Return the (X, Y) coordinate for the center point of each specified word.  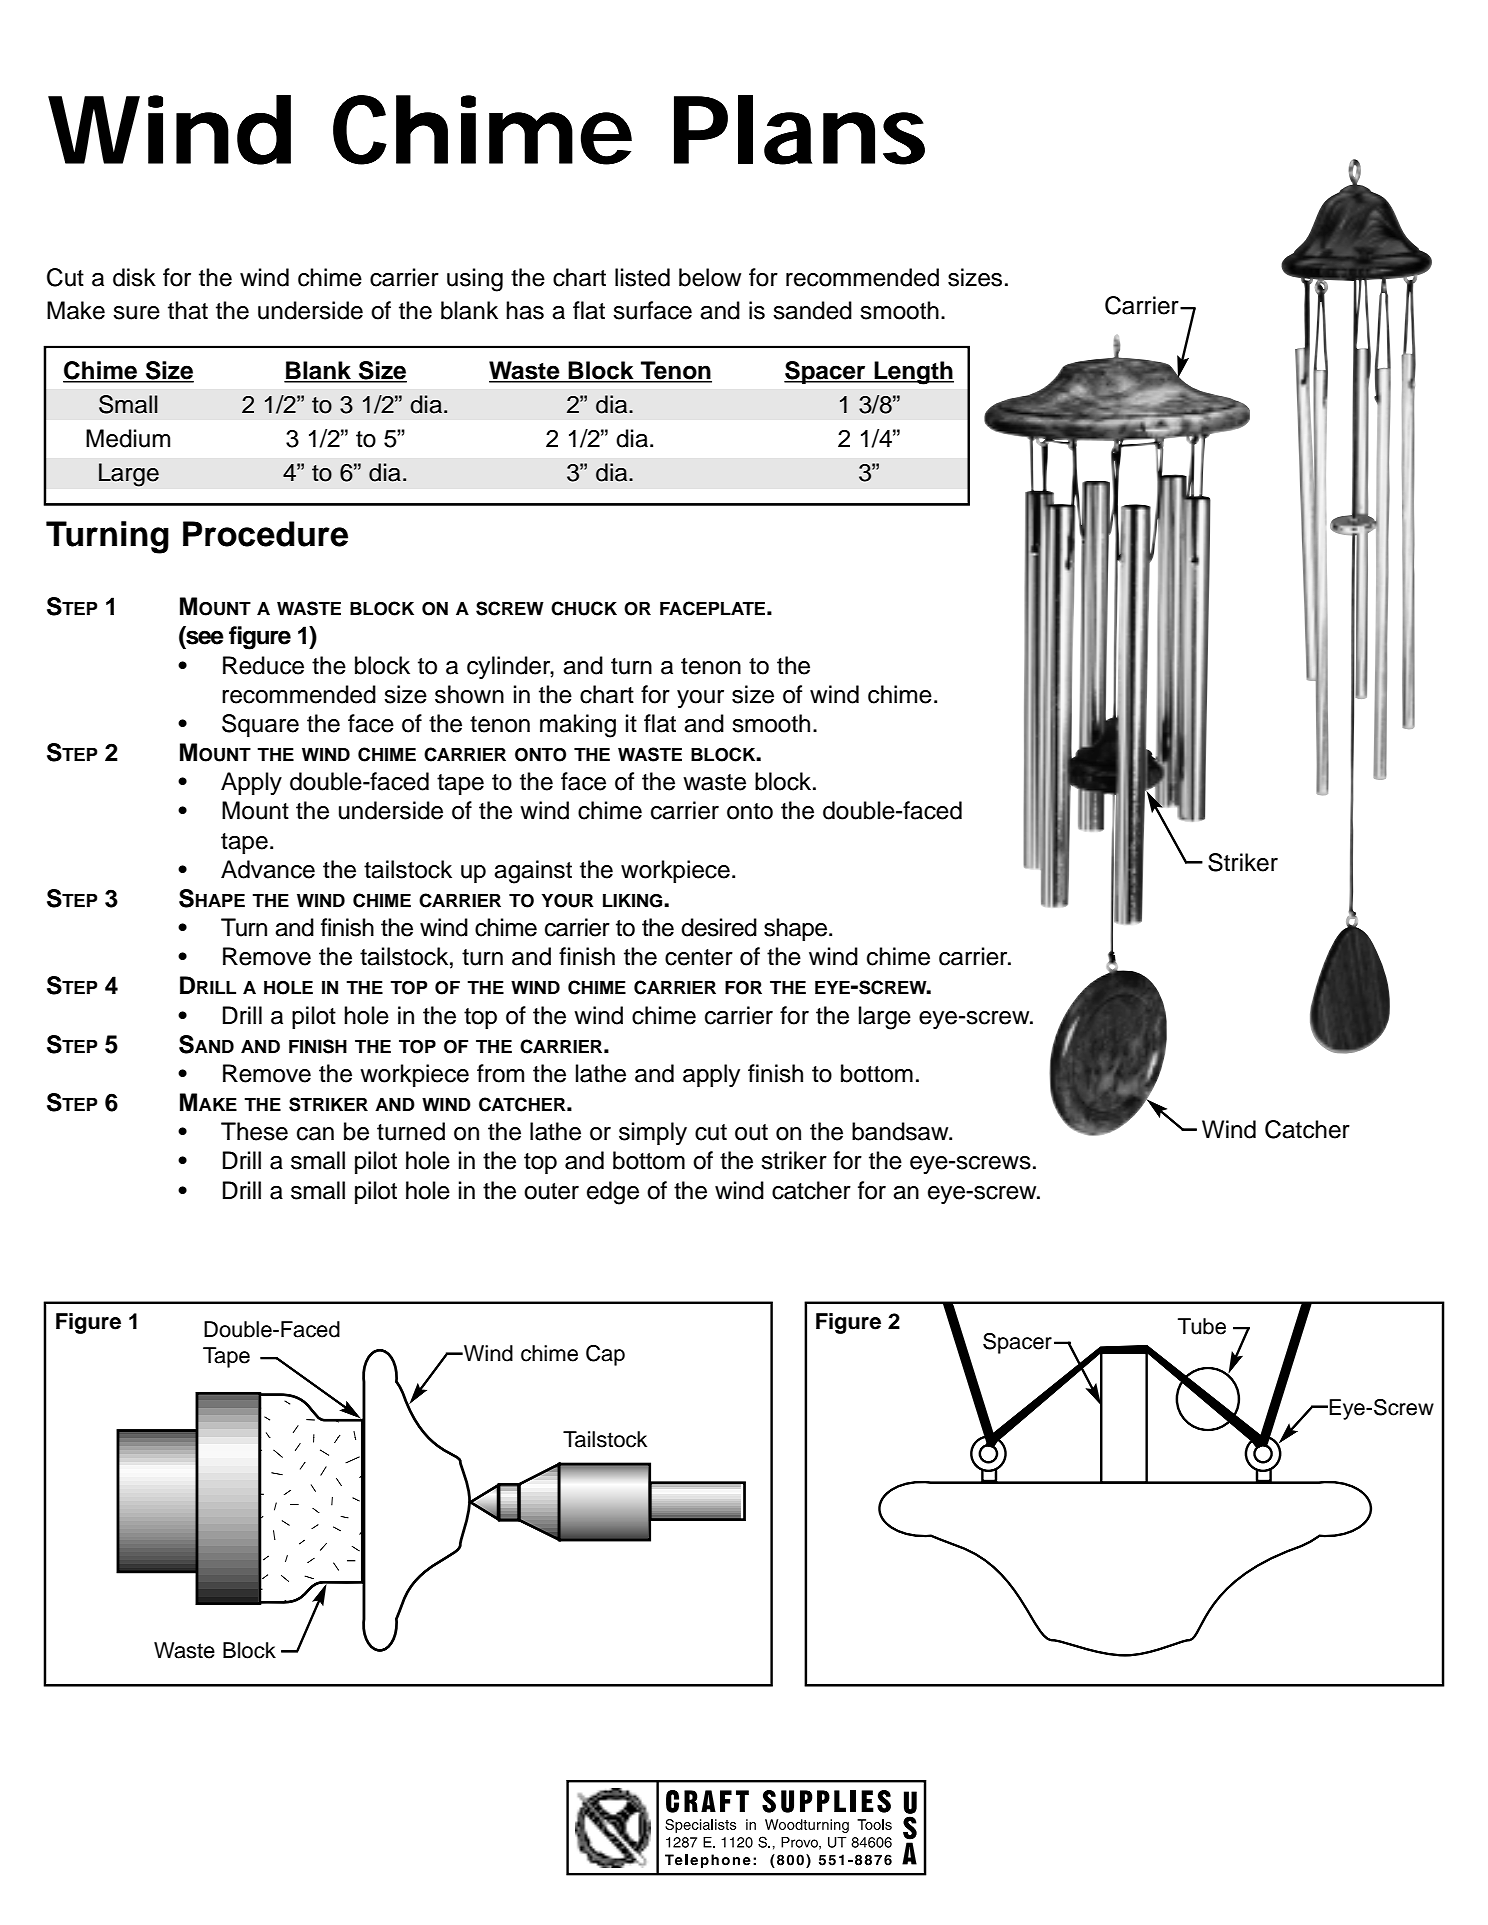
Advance (268, 869)
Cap (605, 1355)
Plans (799, 130)
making (578, 726)
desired (719, 927)
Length (913, 373)
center (699, 957)
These (254, 1131)
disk (134, 277)
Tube (1202, 1326)
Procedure (265, 534)
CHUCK (584, 608)
